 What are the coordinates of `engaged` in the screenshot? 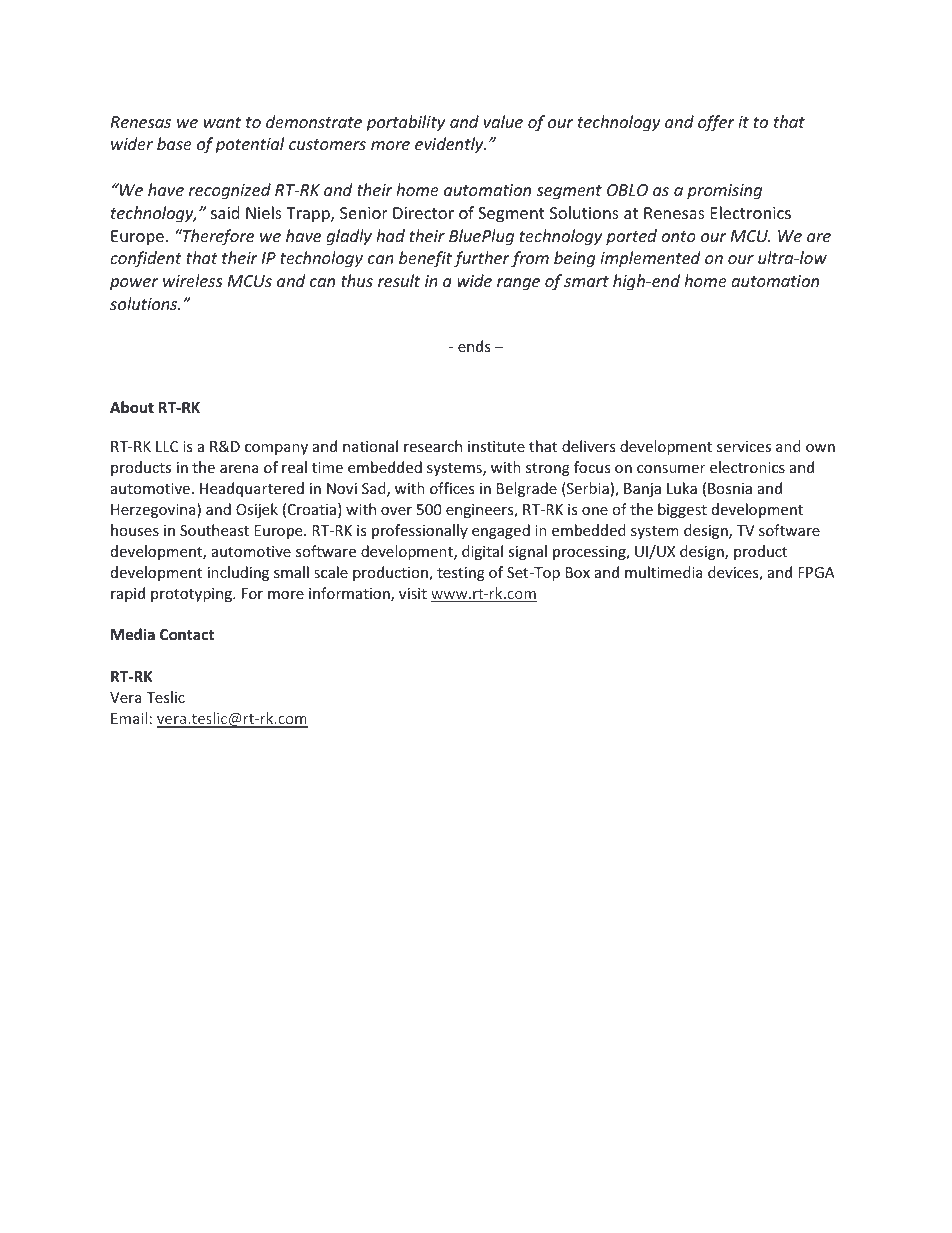 It's located at (501, 531).
